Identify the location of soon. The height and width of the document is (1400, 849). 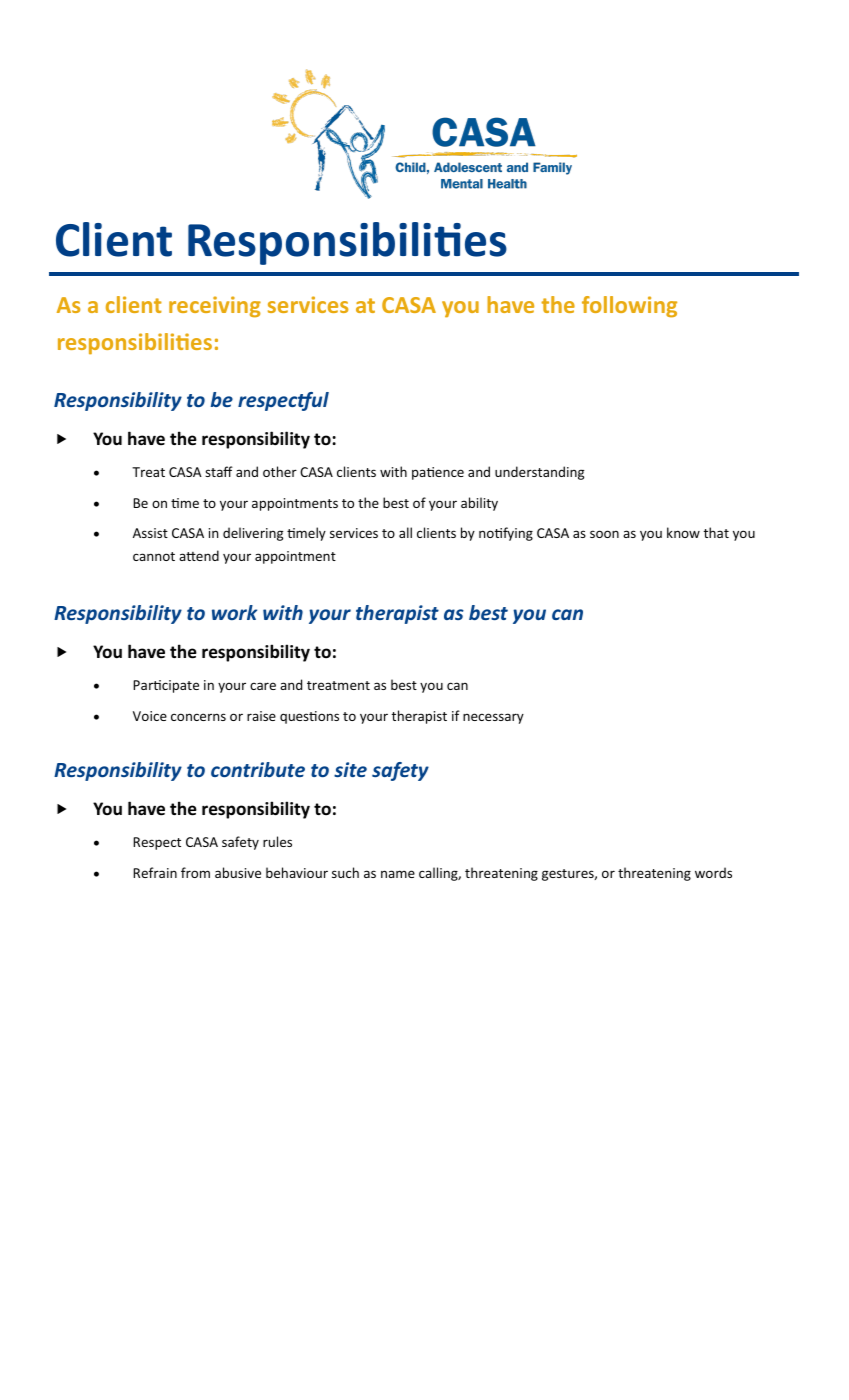
(604, 534).
